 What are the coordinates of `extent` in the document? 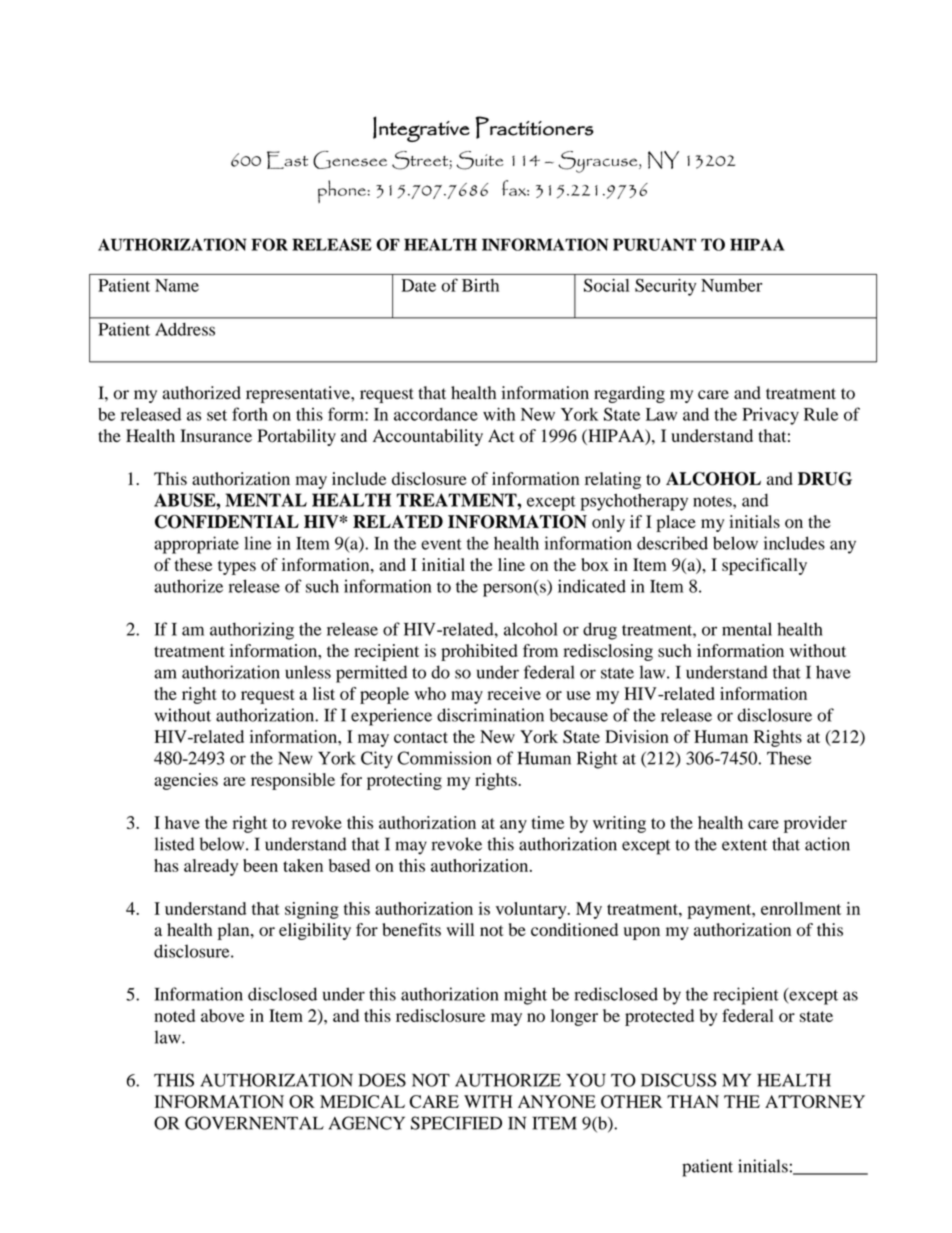 It's located at (744, 845).
